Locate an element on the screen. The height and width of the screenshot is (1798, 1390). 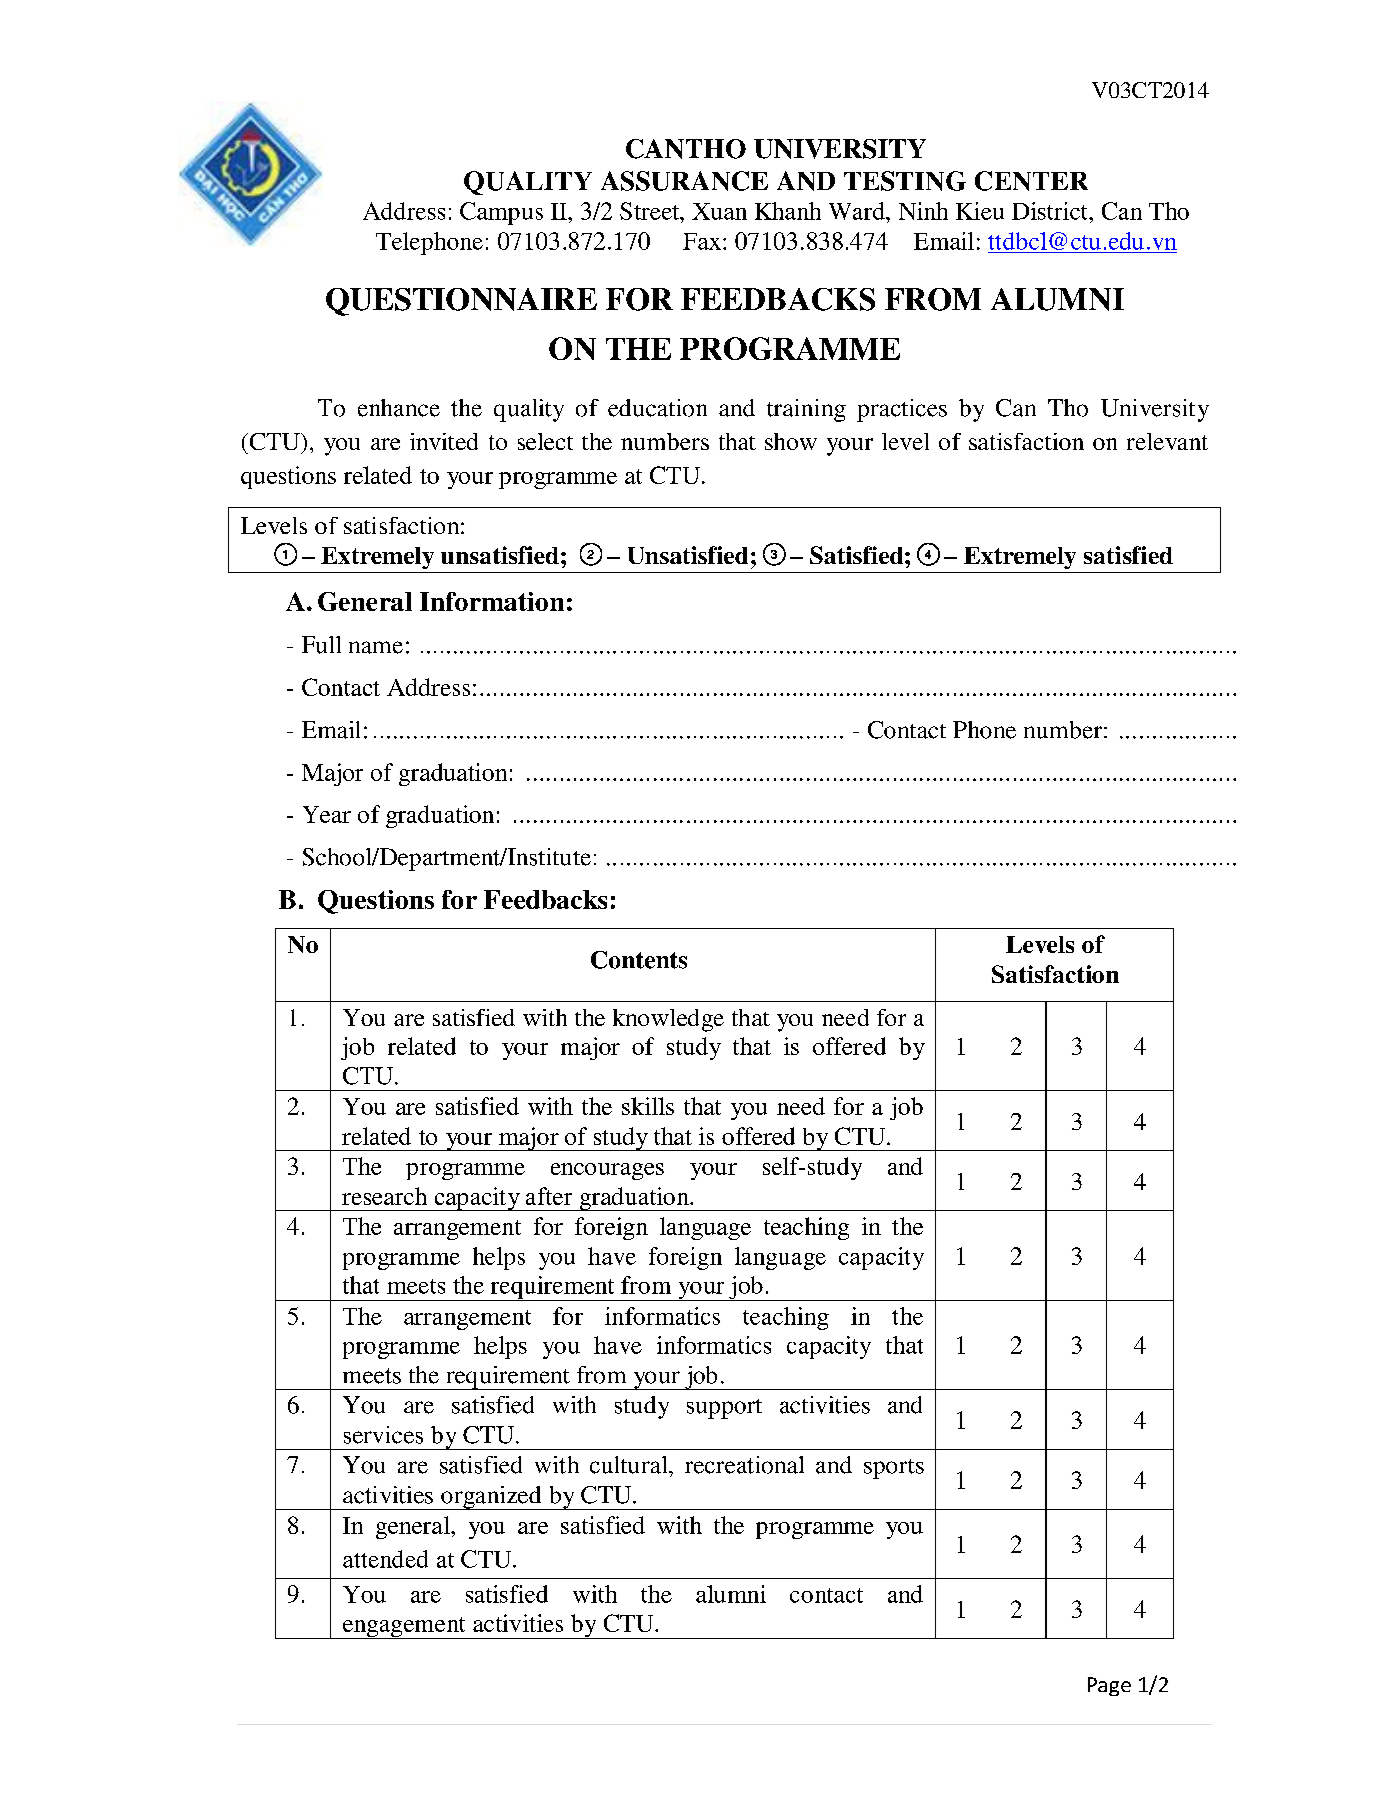
sports is located at coordinates (894, 1469).
